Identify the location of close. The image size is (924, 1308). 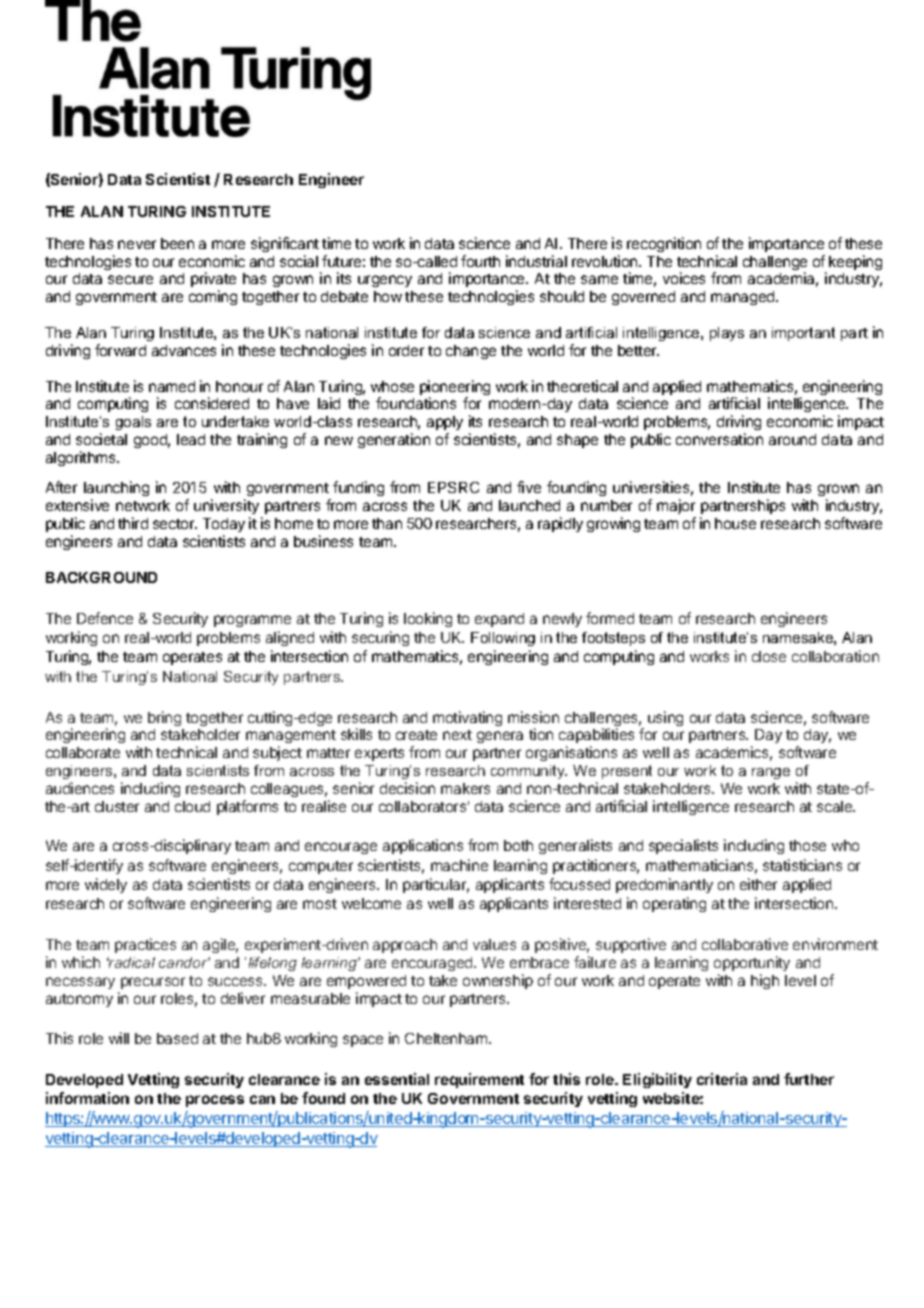
(769, 656).
